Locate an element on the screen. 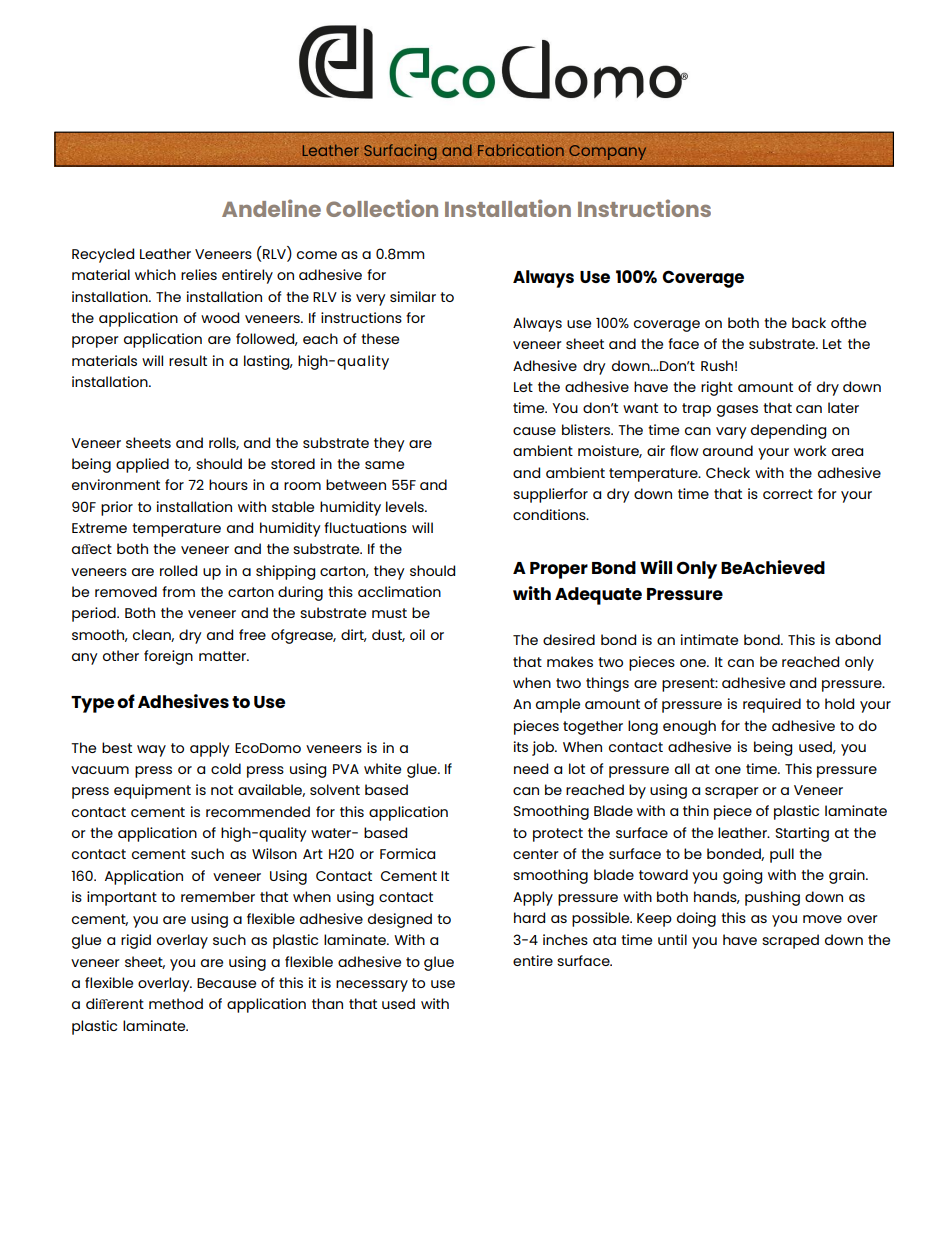 This screenshot has height=1233, width=952. vary is located at coordinates (731, 433).
